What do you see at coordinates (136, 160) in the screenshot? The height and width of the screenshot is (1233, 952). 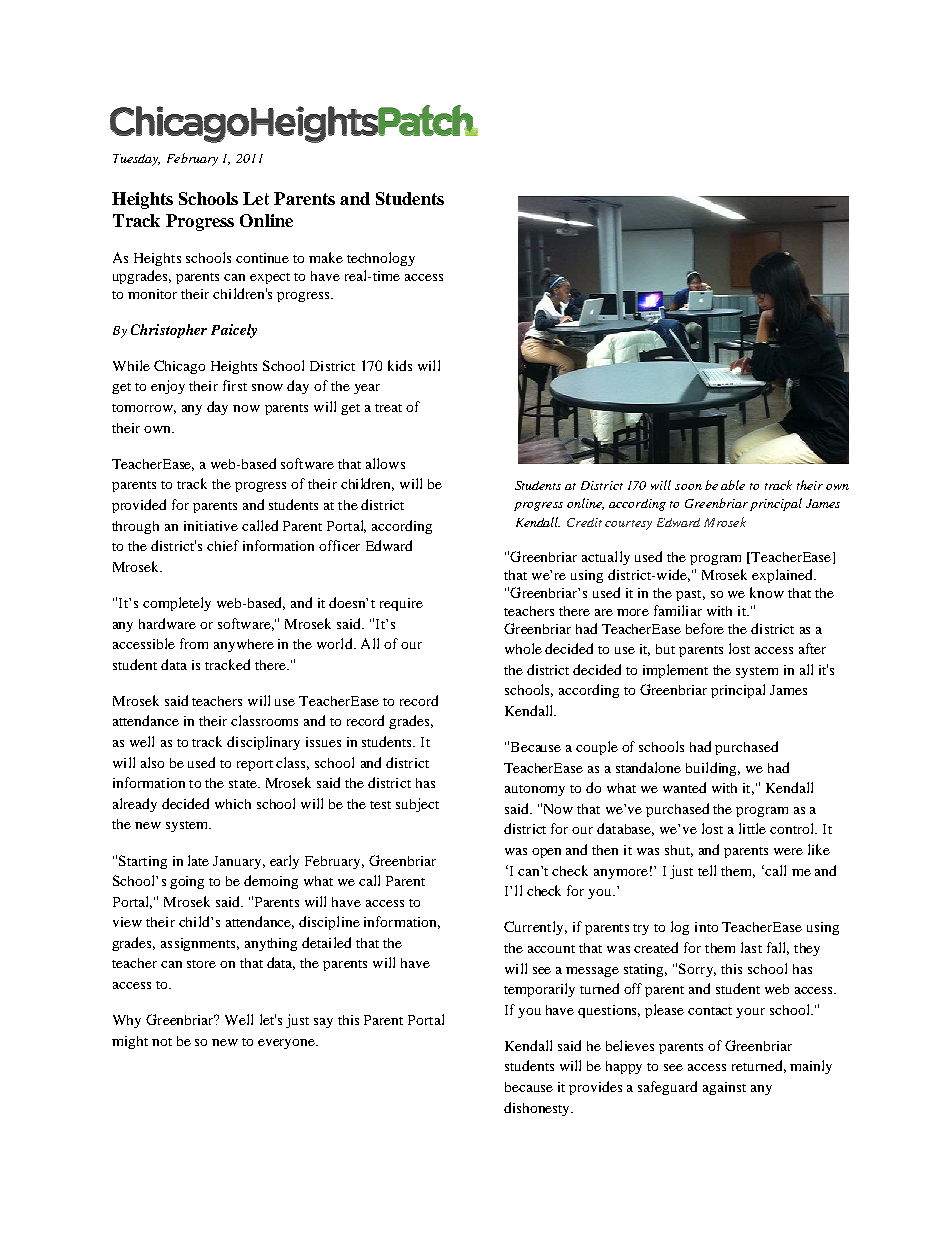 I see `Tuesday` at bounding box center [136, 160].
